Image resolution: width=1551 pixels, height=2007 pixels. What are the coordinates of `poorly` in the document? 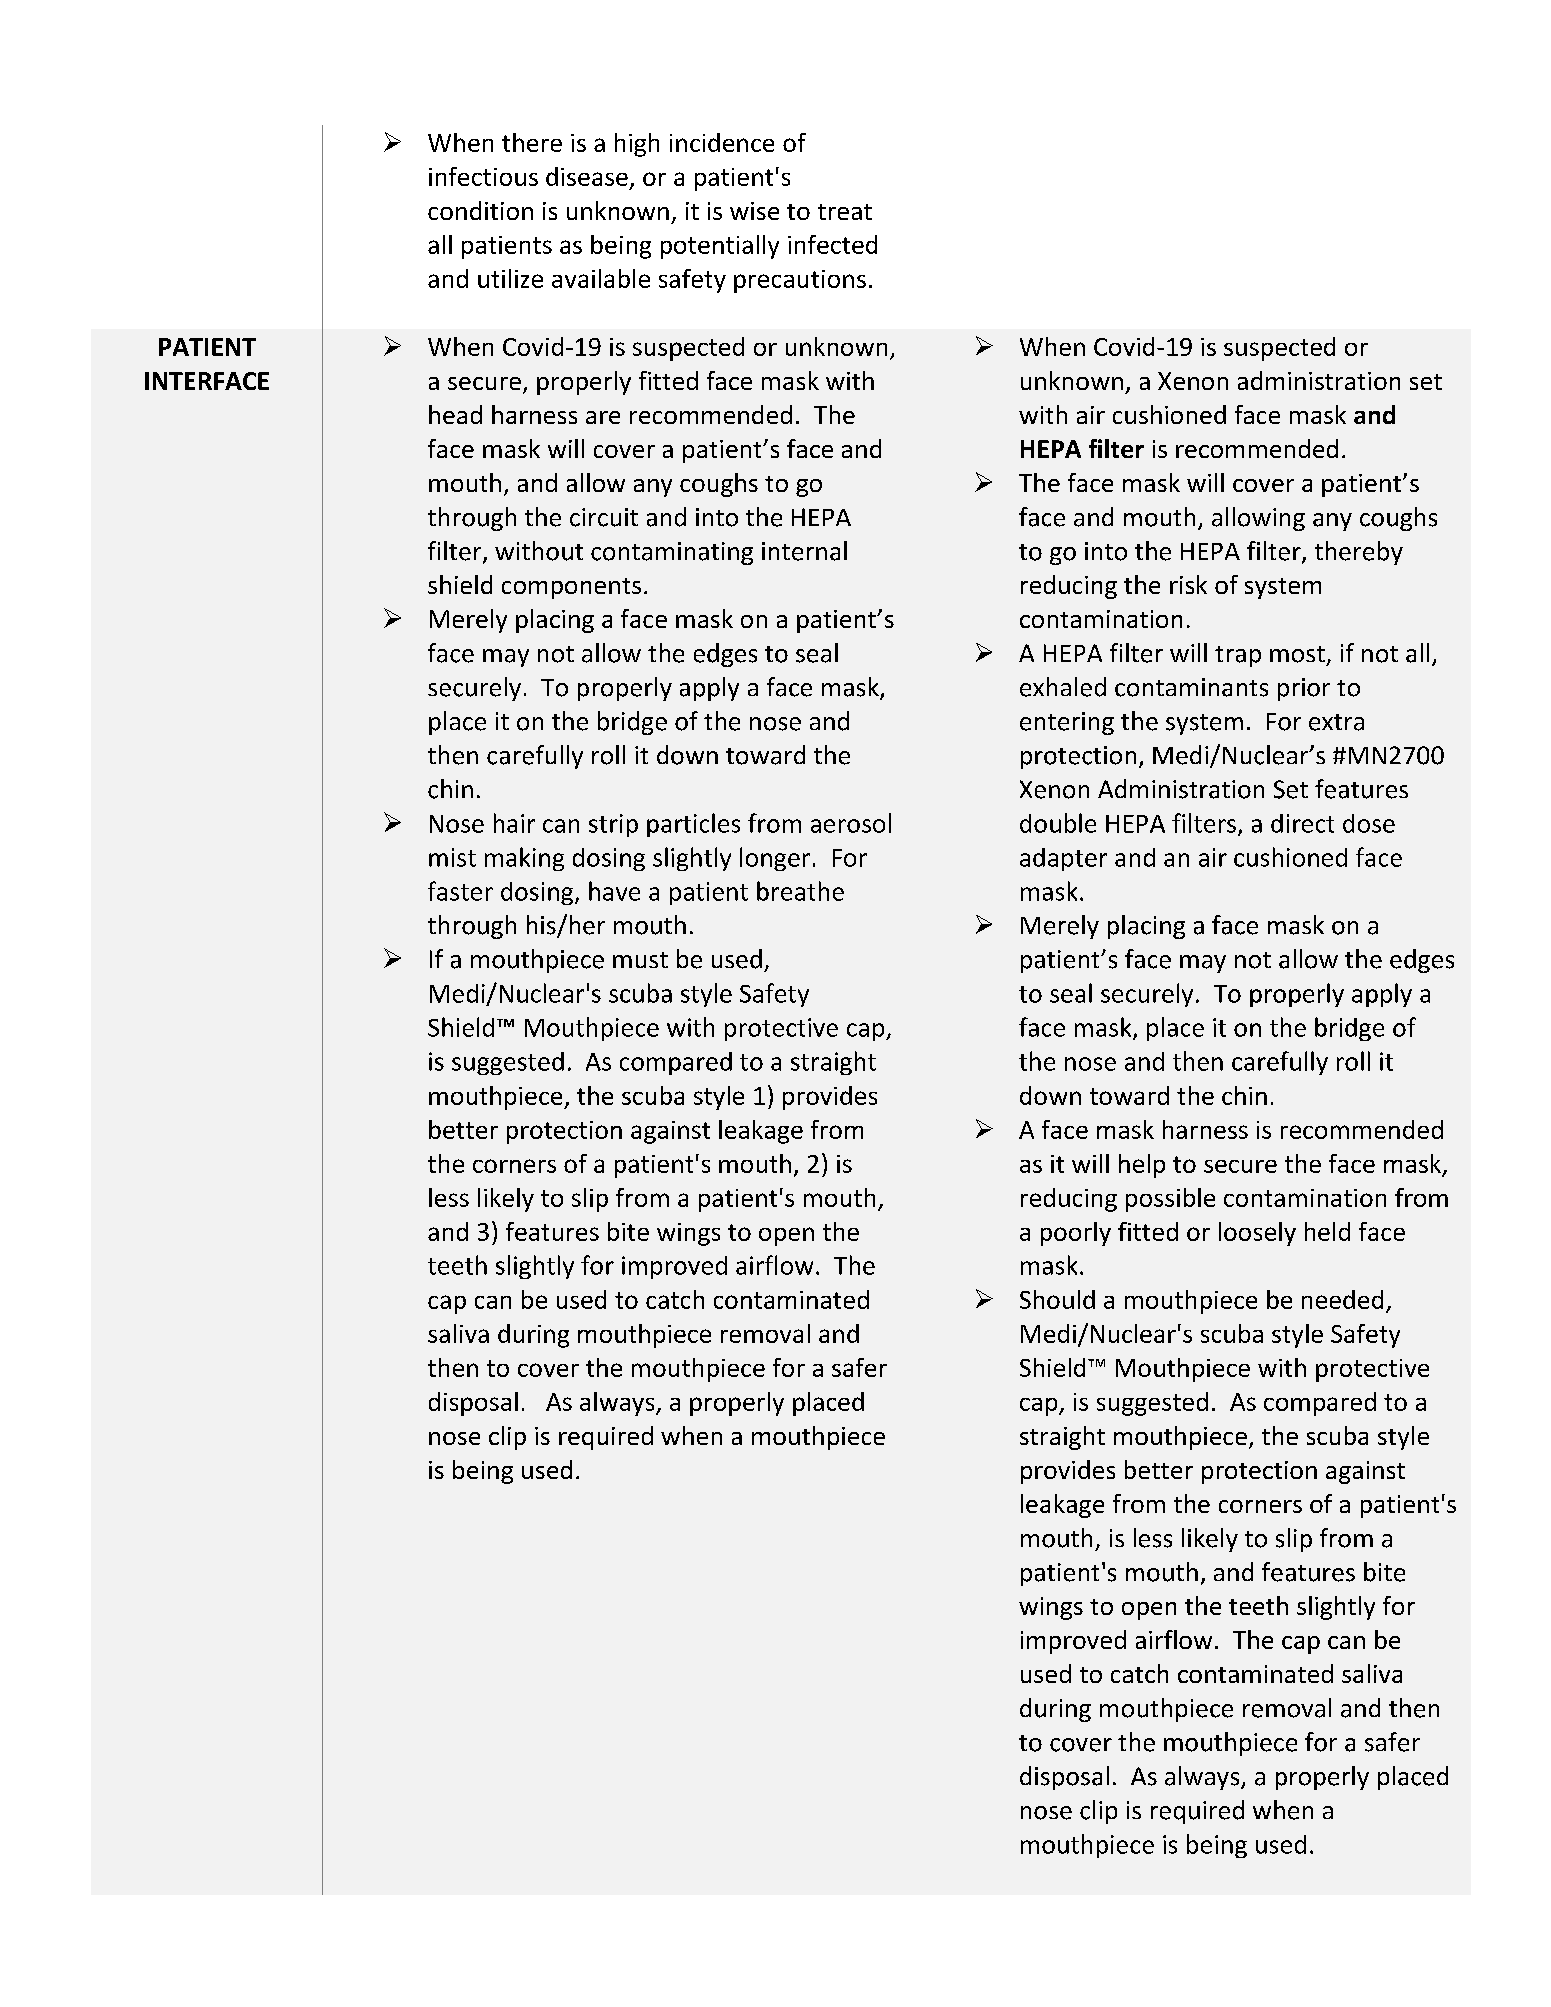 It's located at (1076, 1234).
